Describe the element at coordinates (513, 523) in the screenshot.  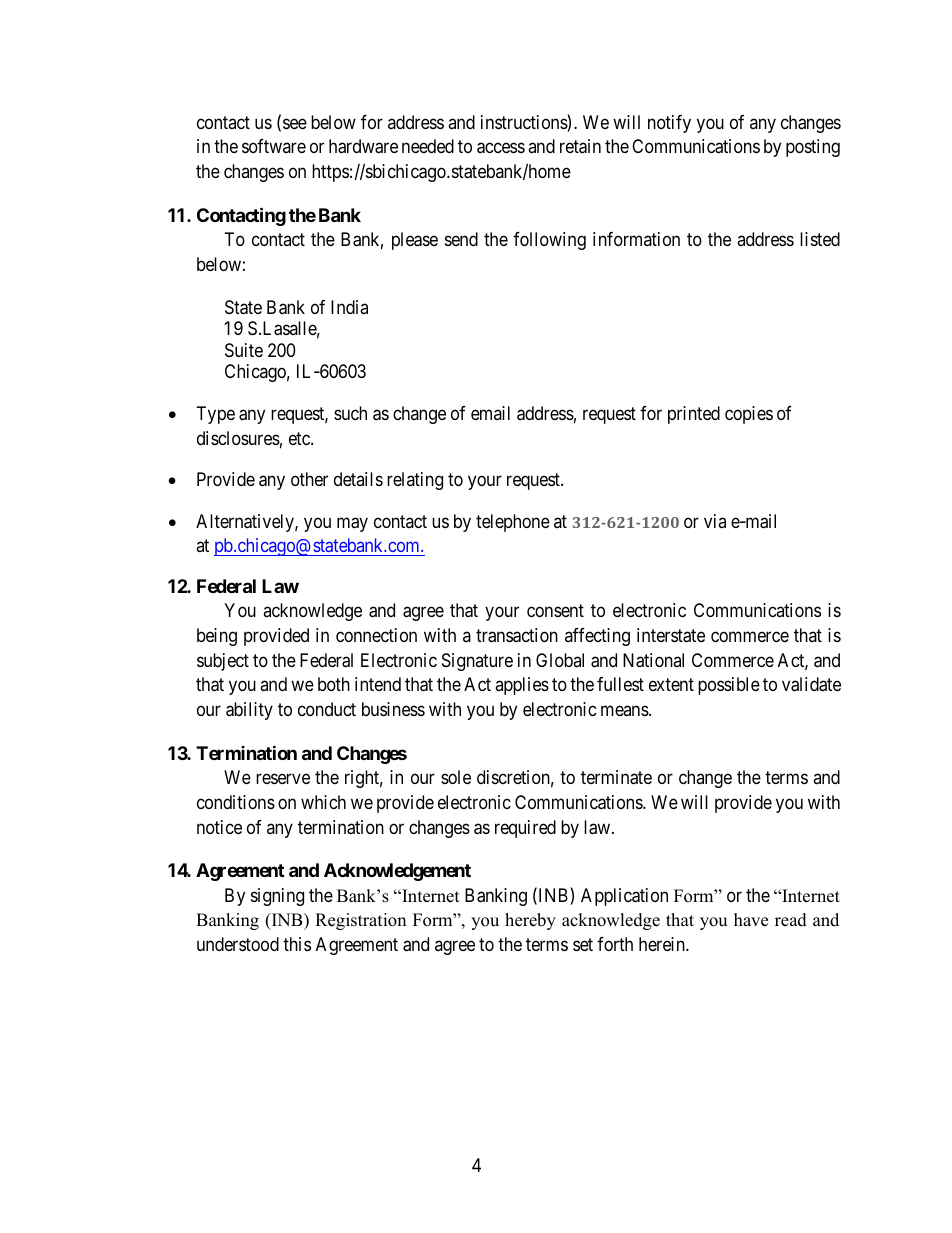
I see `telephone` at that location.
